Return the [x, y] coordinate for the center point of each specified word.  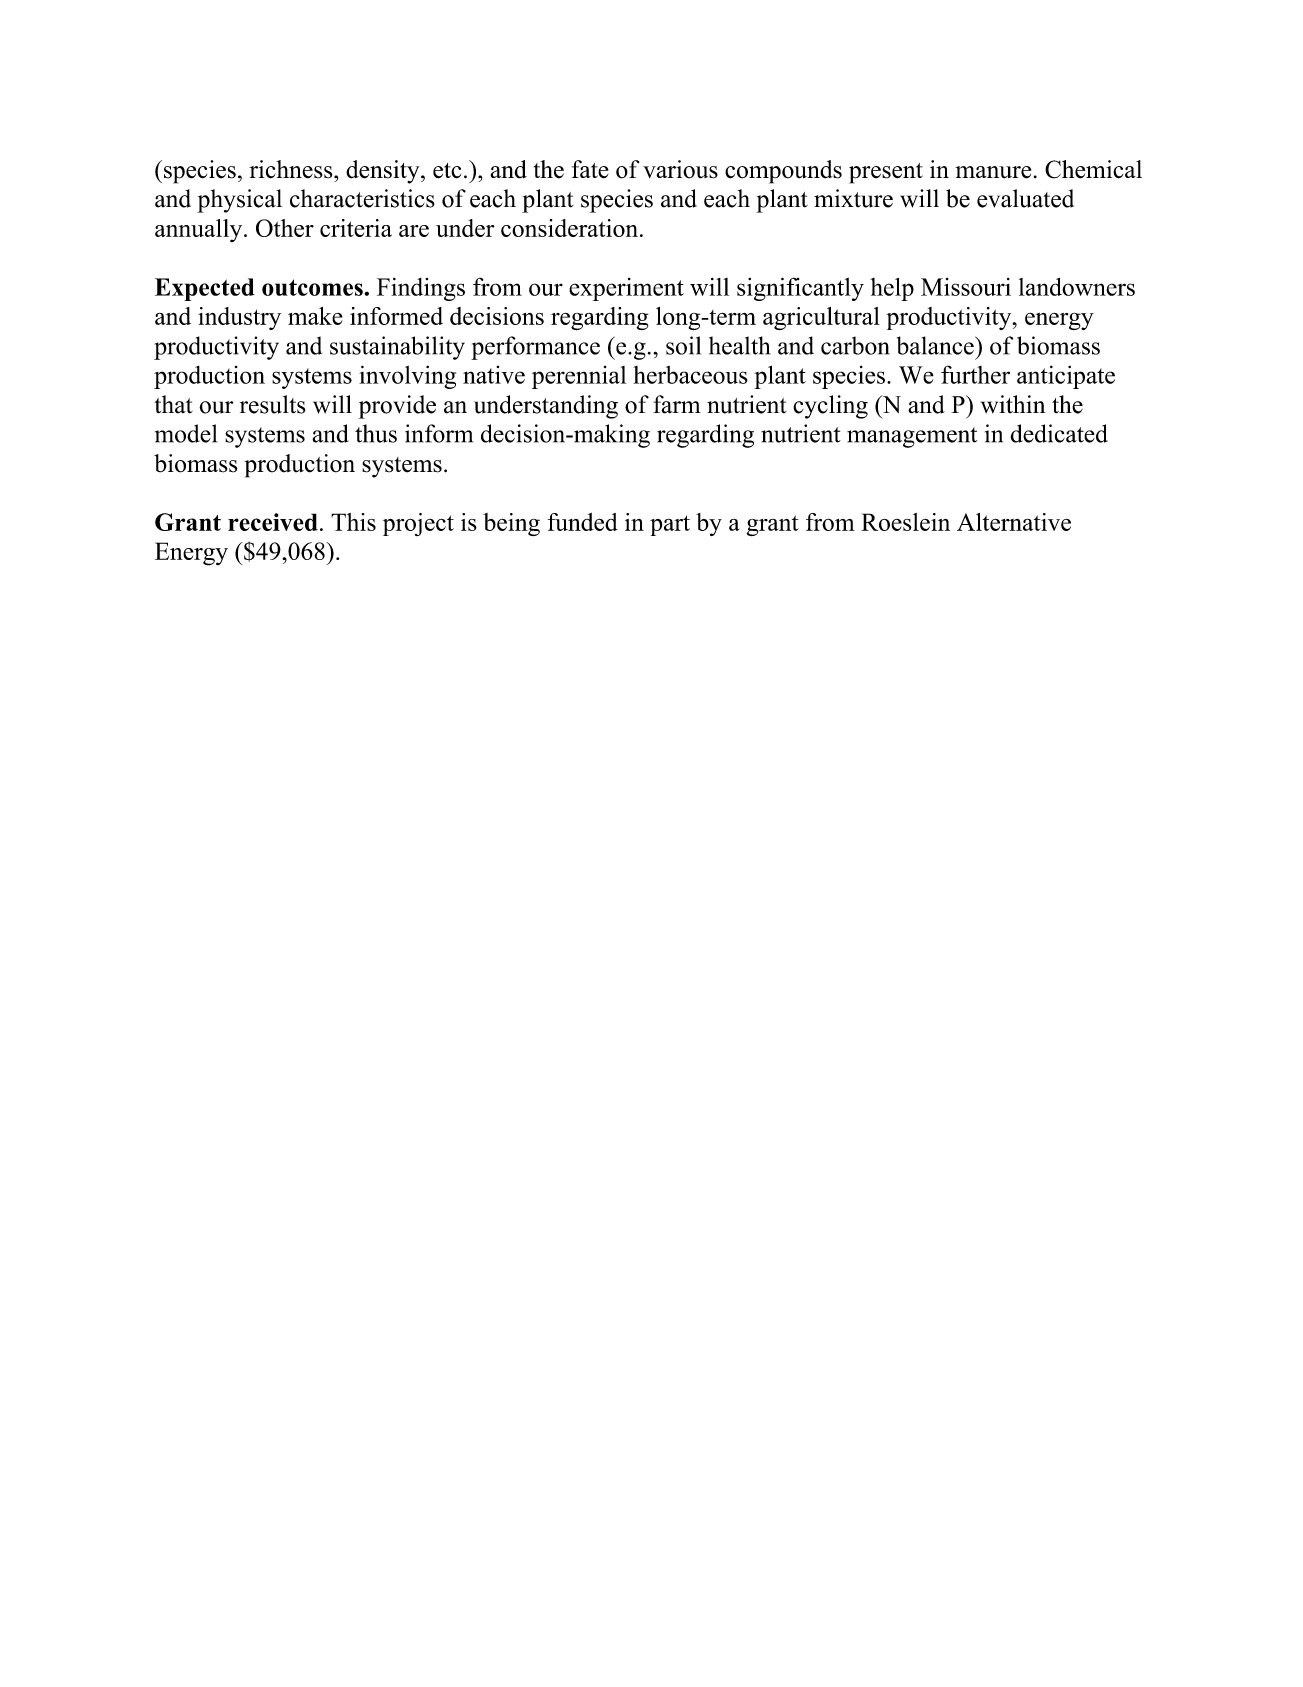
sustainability [397, 348]
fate [590, 169]
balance [936, 345]
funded [583, 522]
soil [683, 345]
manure [993, 172]
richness [292, 169]
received [273, 522]
